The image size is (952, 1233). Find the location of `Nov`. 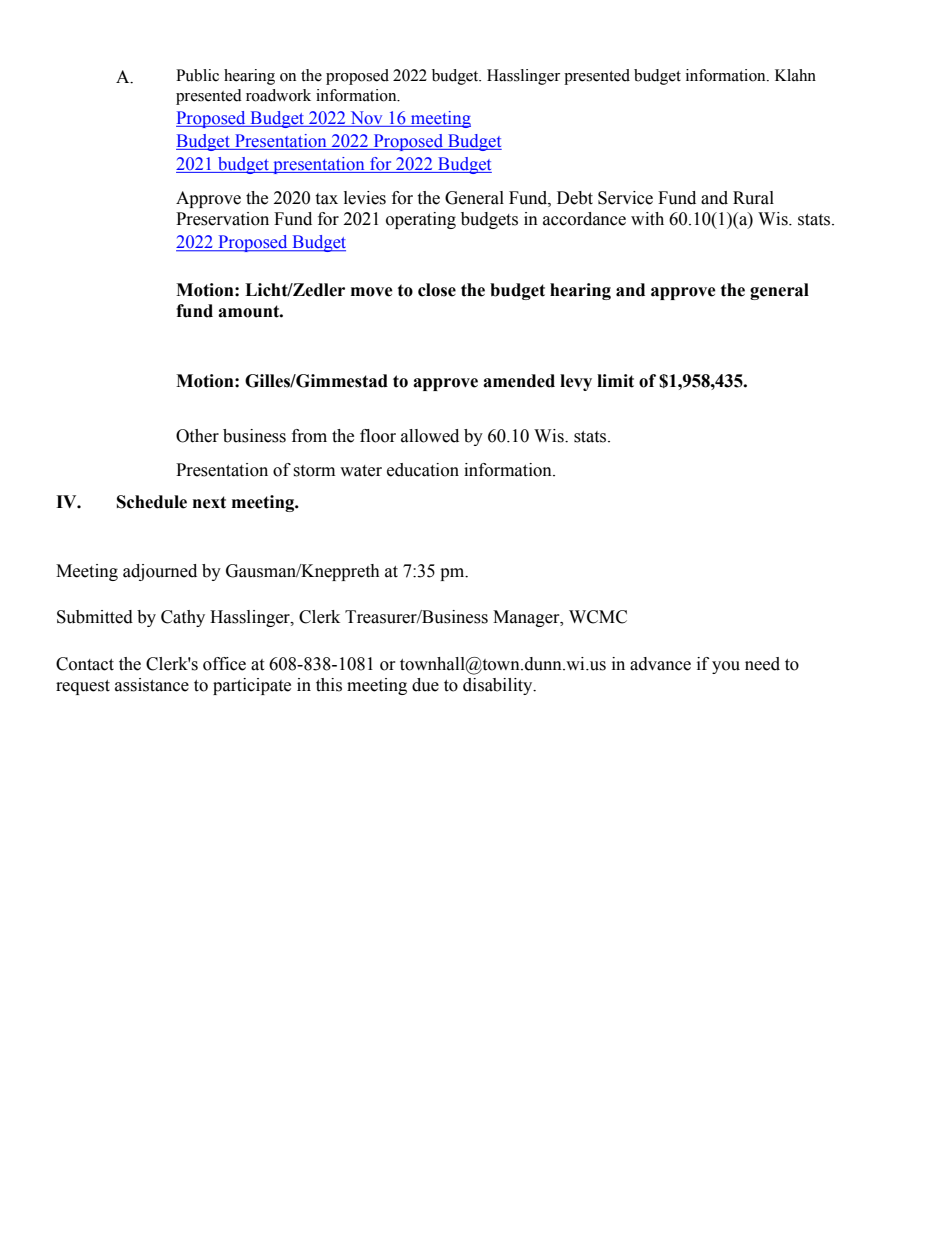

Nov is located at coordinates (366, 118).
